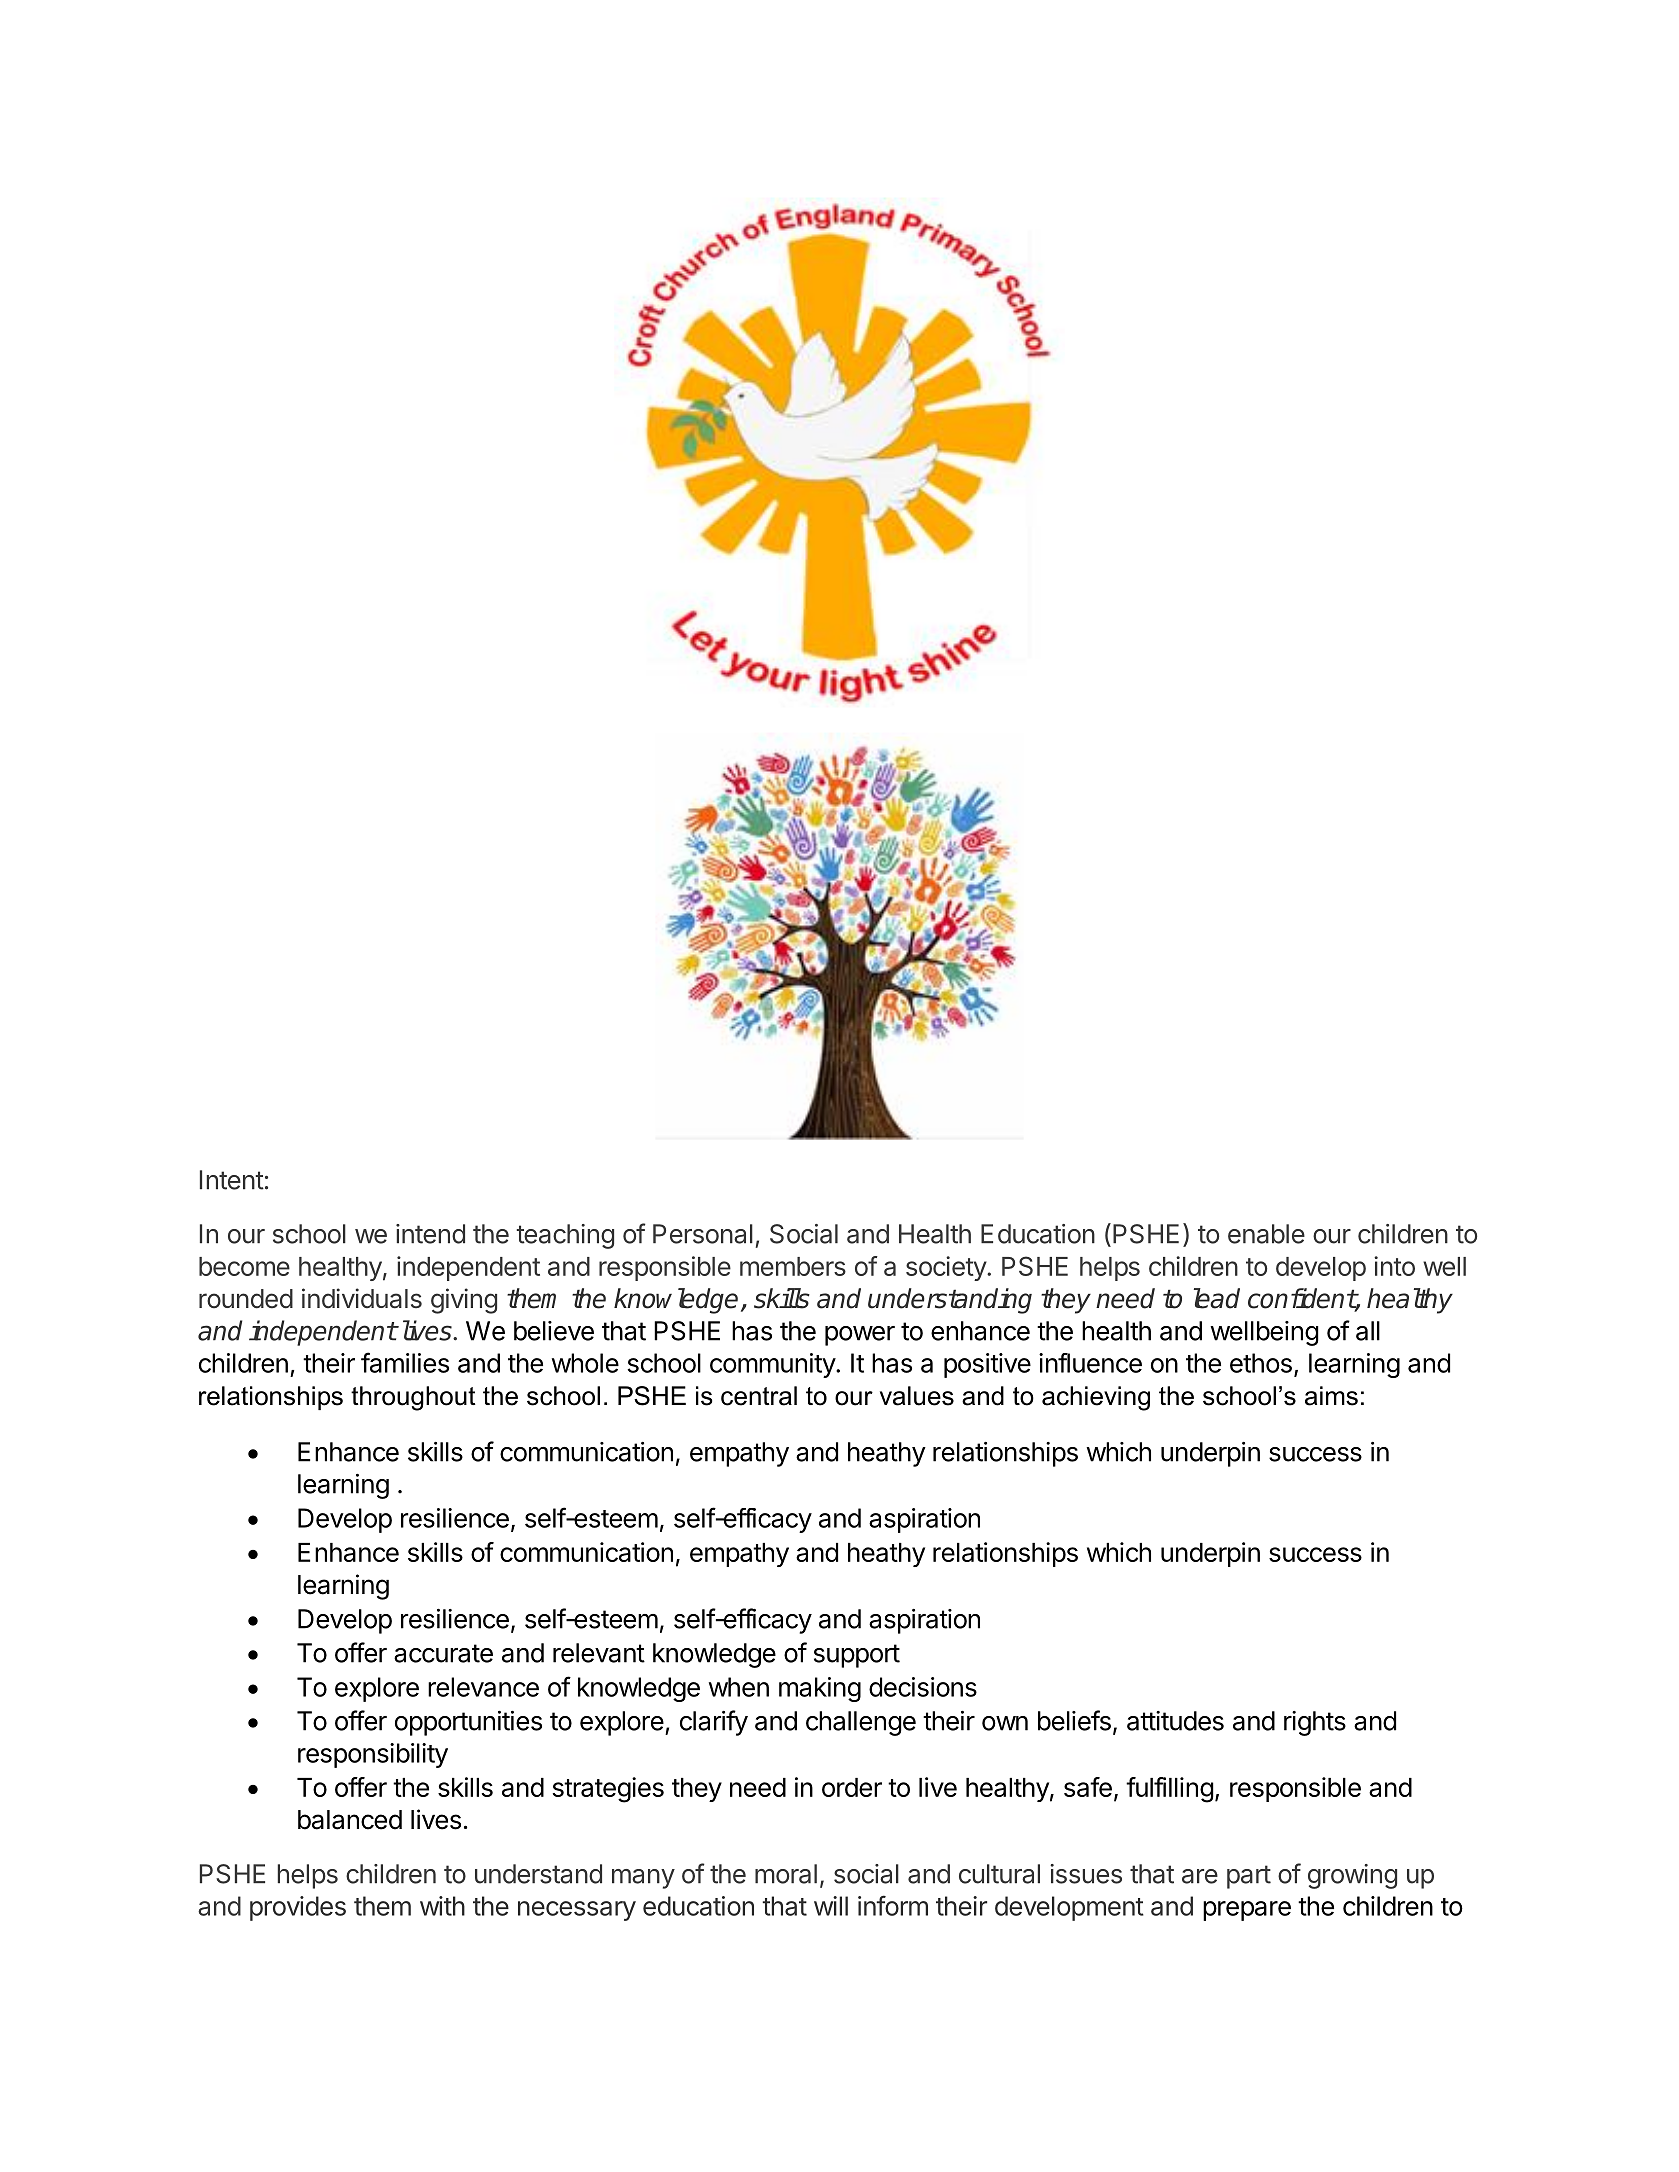 The height and width of the document is (2172, 1679). I want to click on with, so click(442, 1906).
